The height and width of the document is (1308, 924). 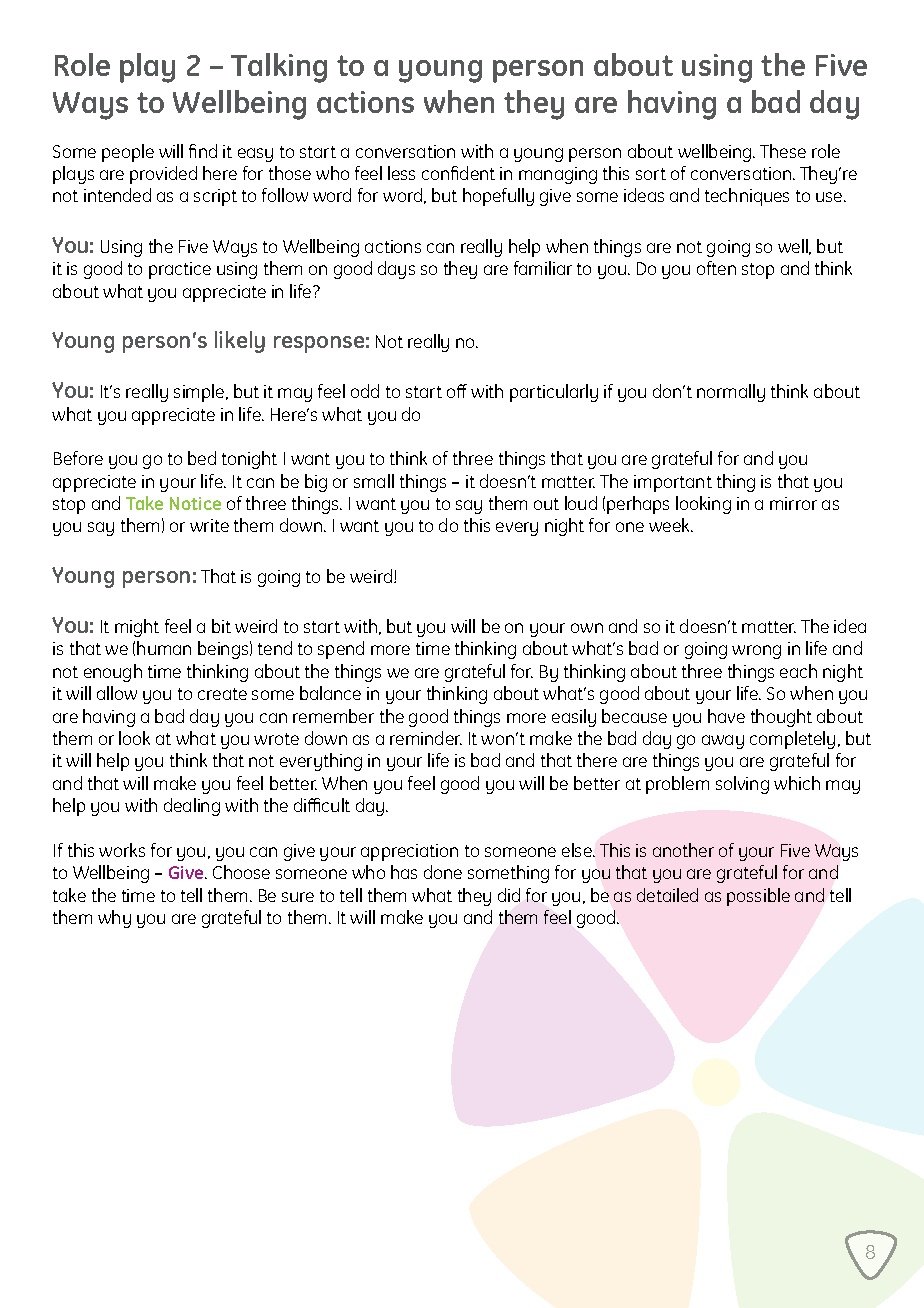 I want to click on allow, so click(x=117, y=693).
